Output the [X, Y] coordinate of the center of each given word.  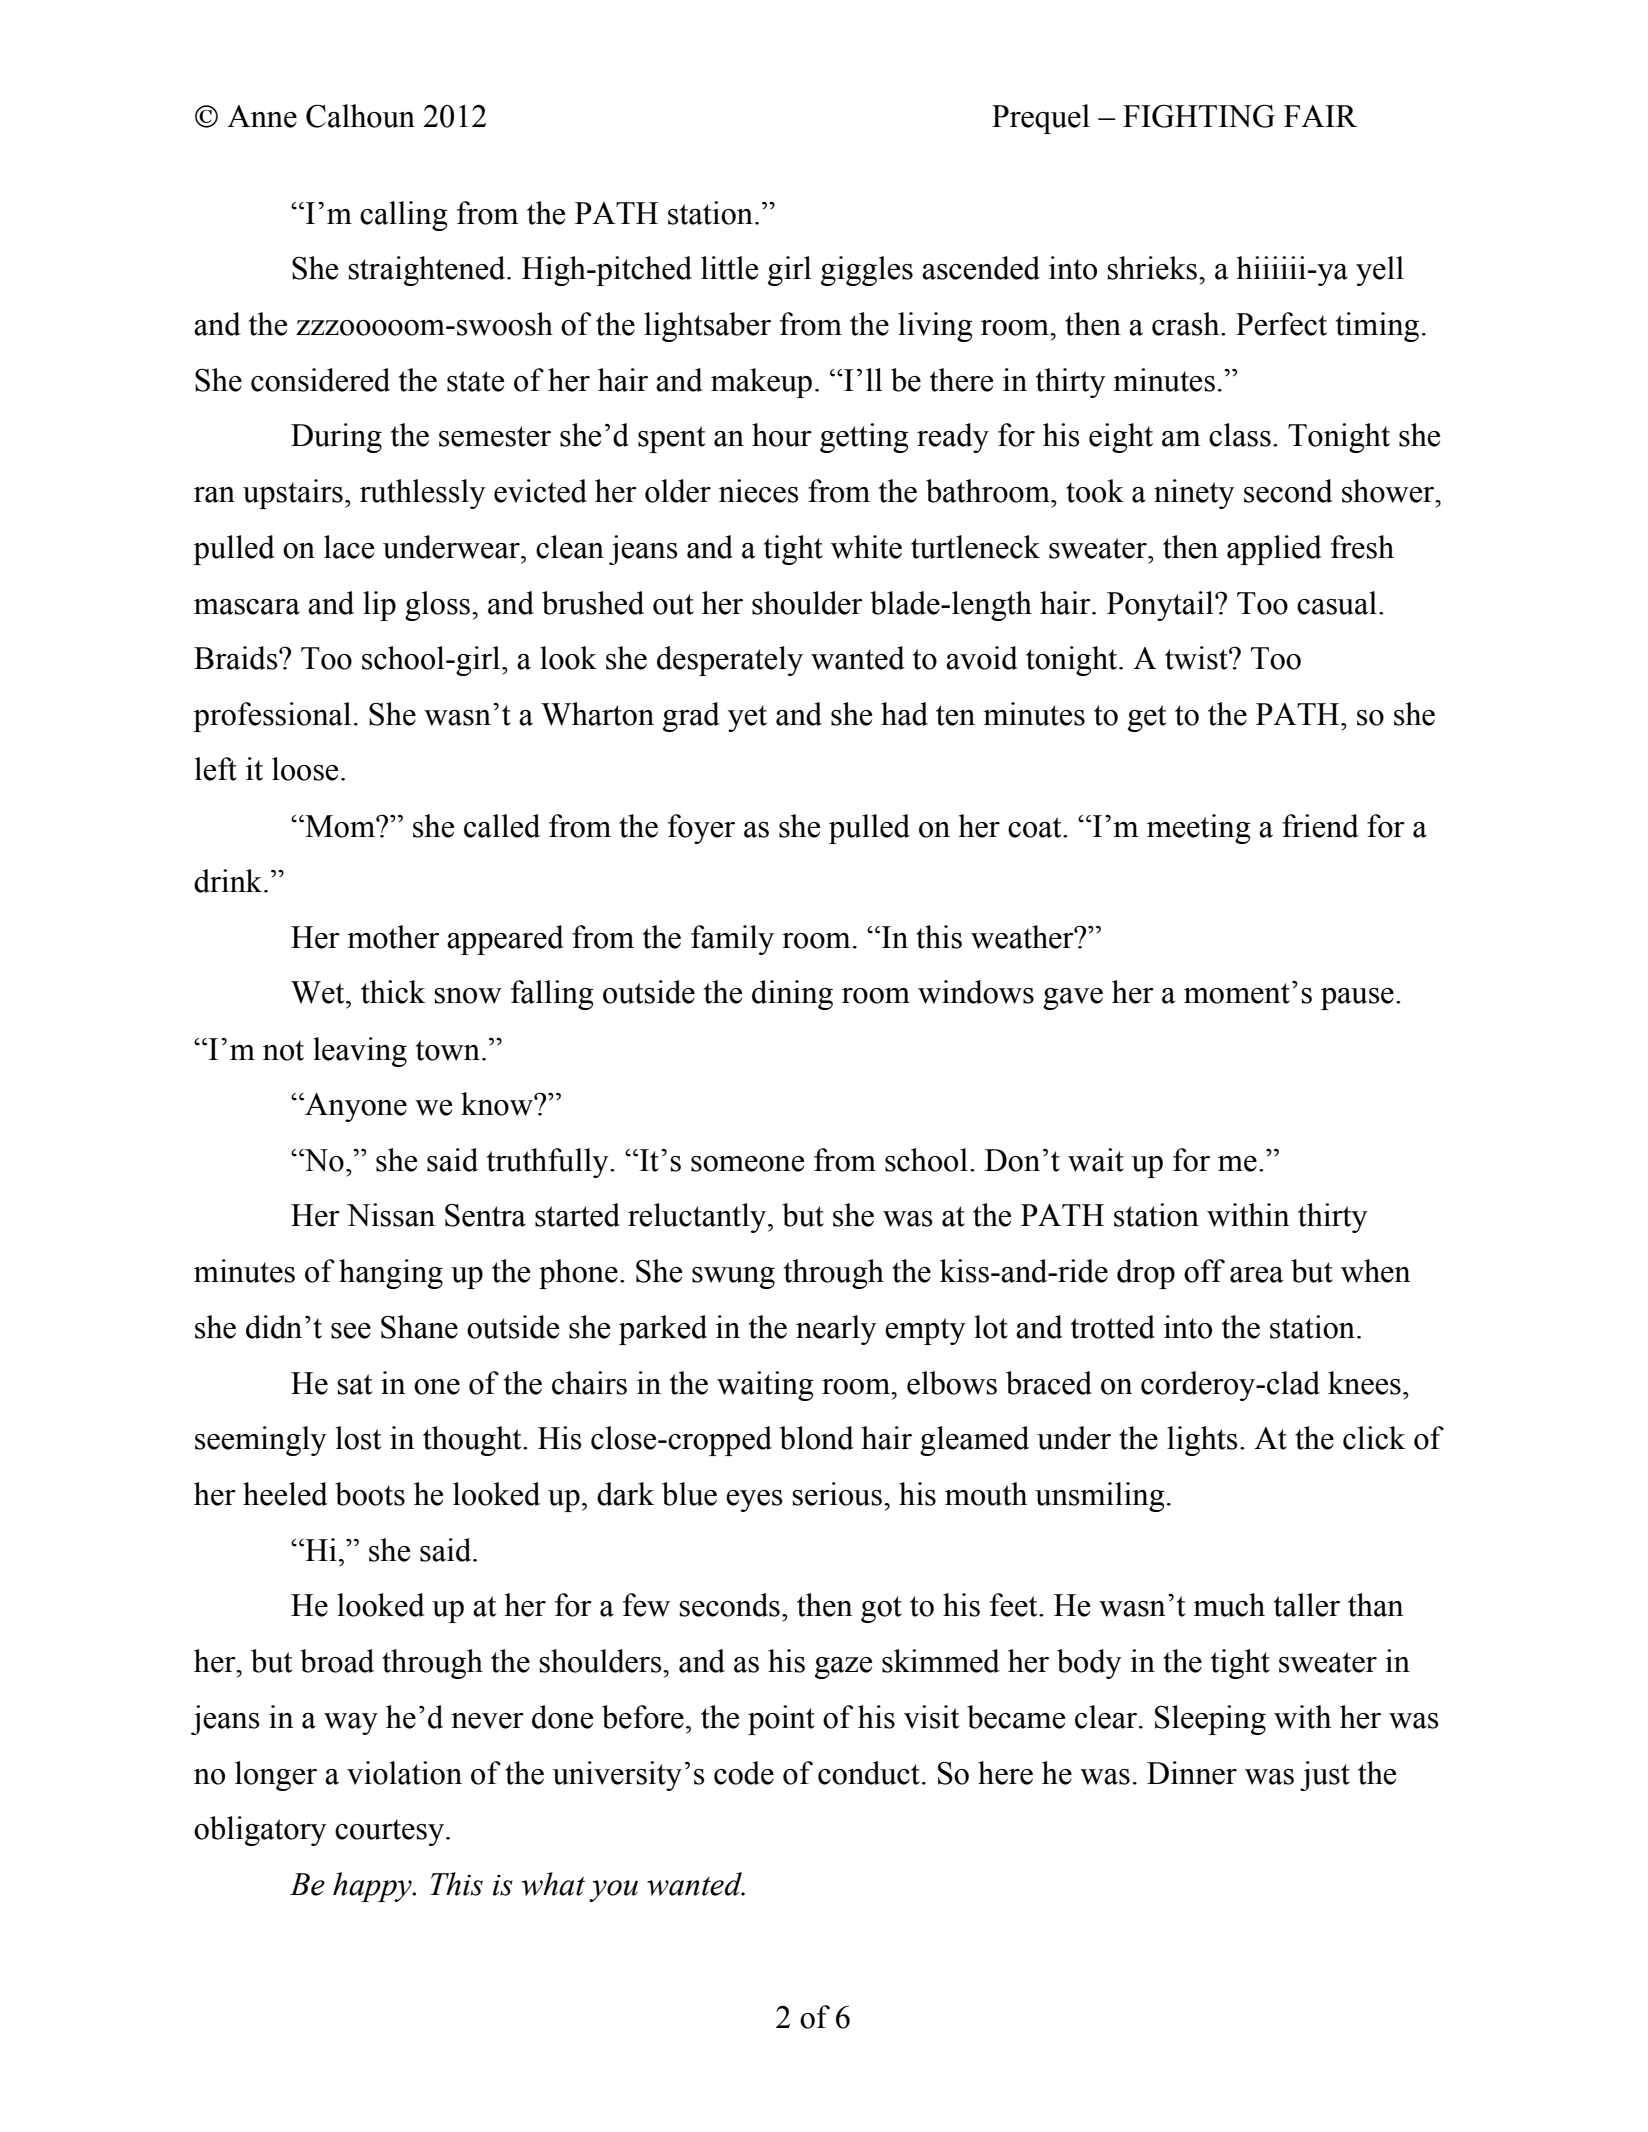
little [729, 268]
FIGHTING [1199, 116]
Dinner [1192, 1773]
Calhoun [360, 116]
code [744, 1773]
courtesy [391, 1832]
